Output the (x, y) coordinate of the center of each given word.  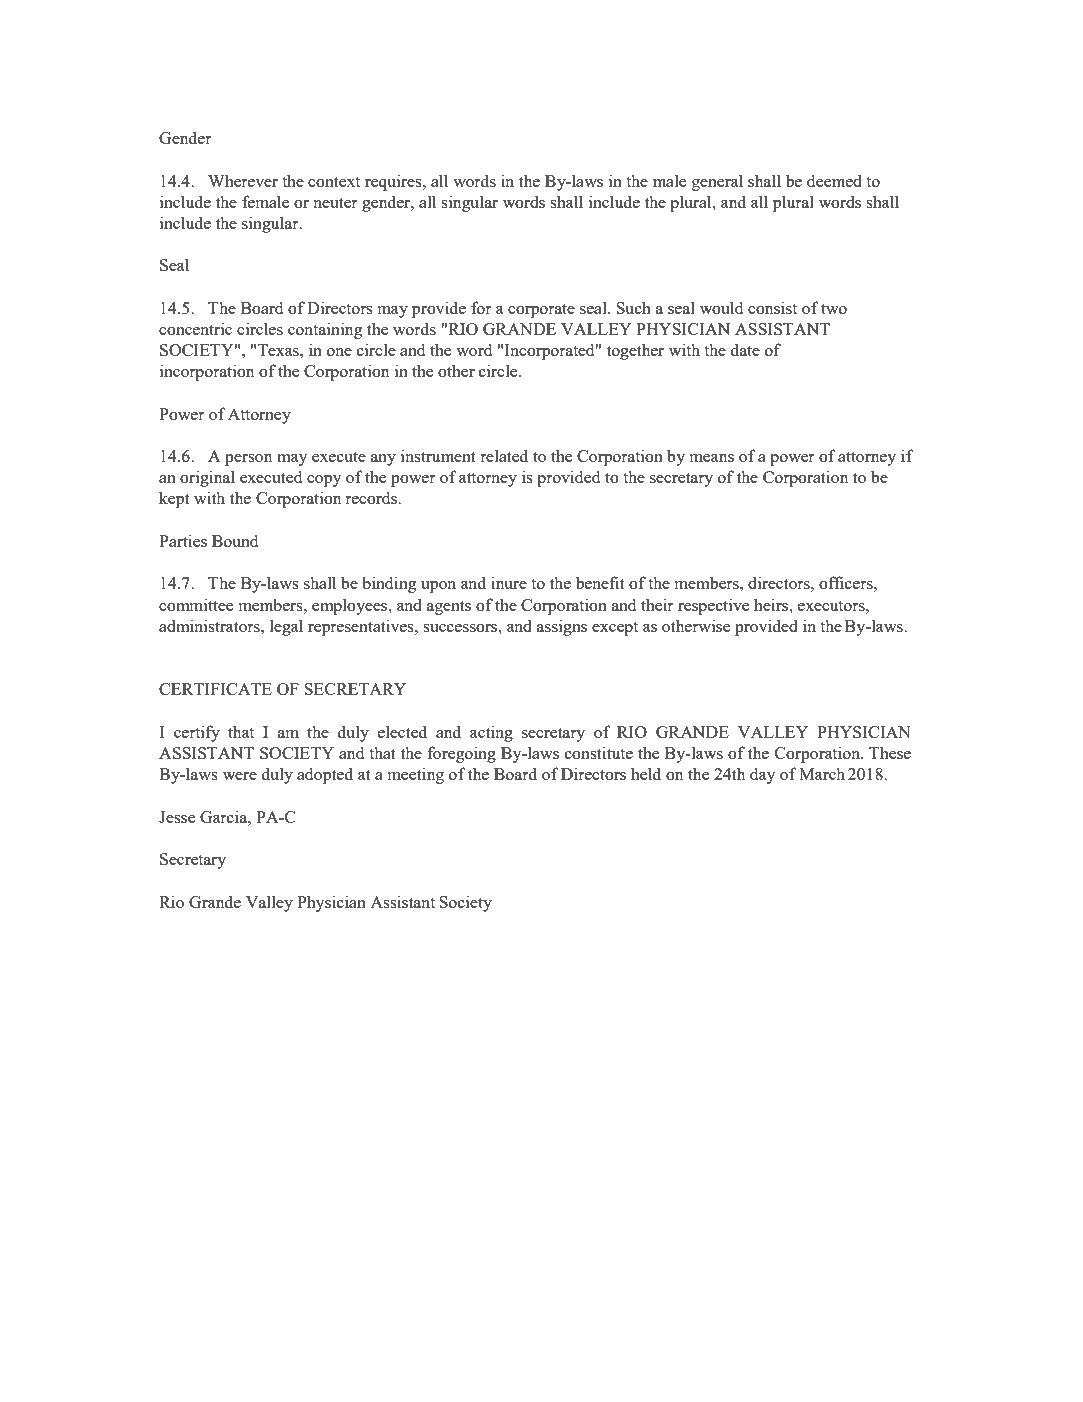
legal (286, 627)
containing (325, 330)
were (240, 776)
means (712, 458)
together (635, 351)
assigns (562, 627)
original (207, 478)
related (504, 455)
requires (394, 182)
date (745, 349)
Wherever (243, 180)
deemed (834, 180)
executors (832, 606)
